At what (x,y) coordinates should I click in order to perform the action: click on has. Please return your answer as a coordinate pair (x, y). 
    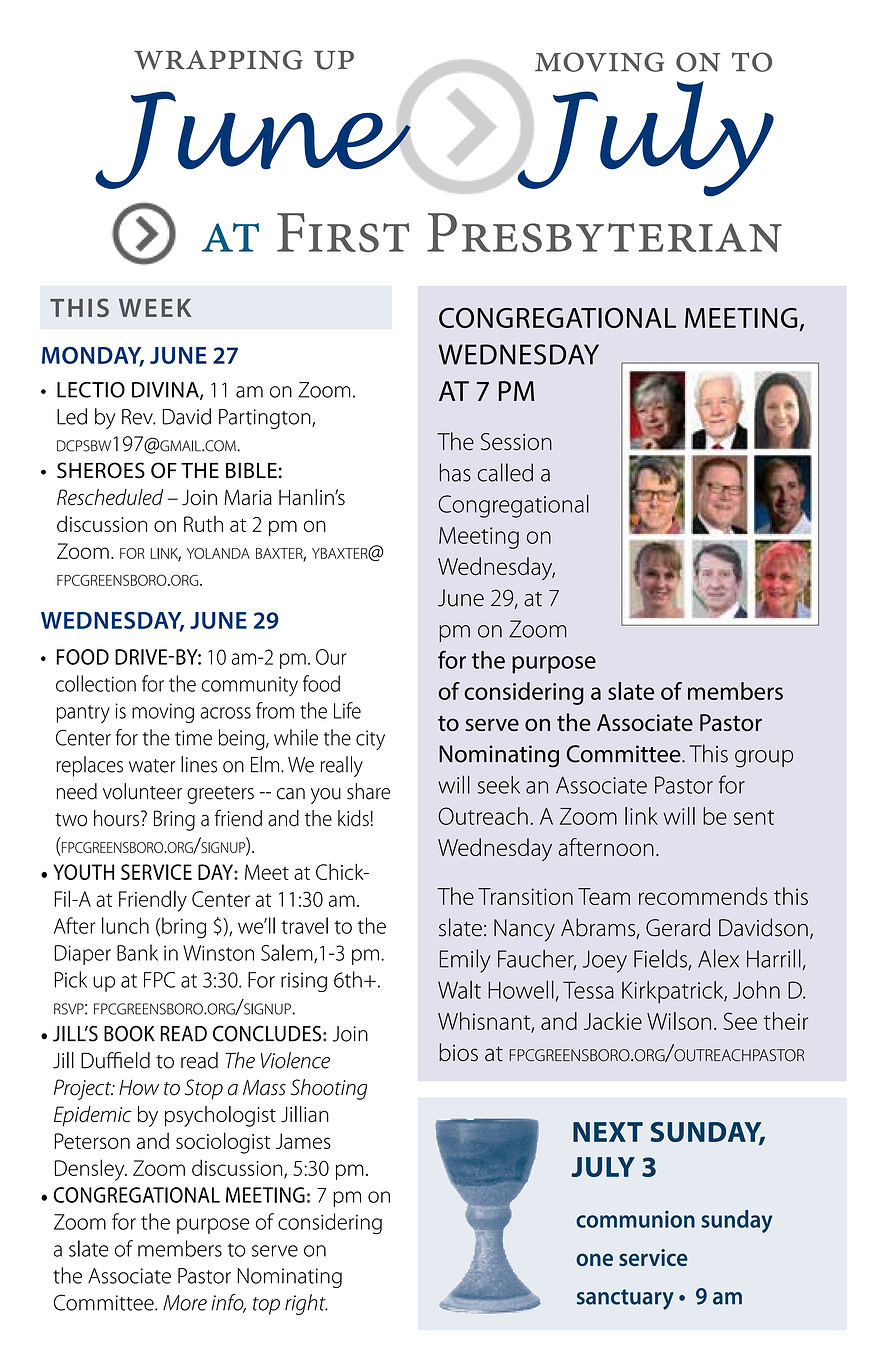
    Looking at the image, I should click on (455, 472).
